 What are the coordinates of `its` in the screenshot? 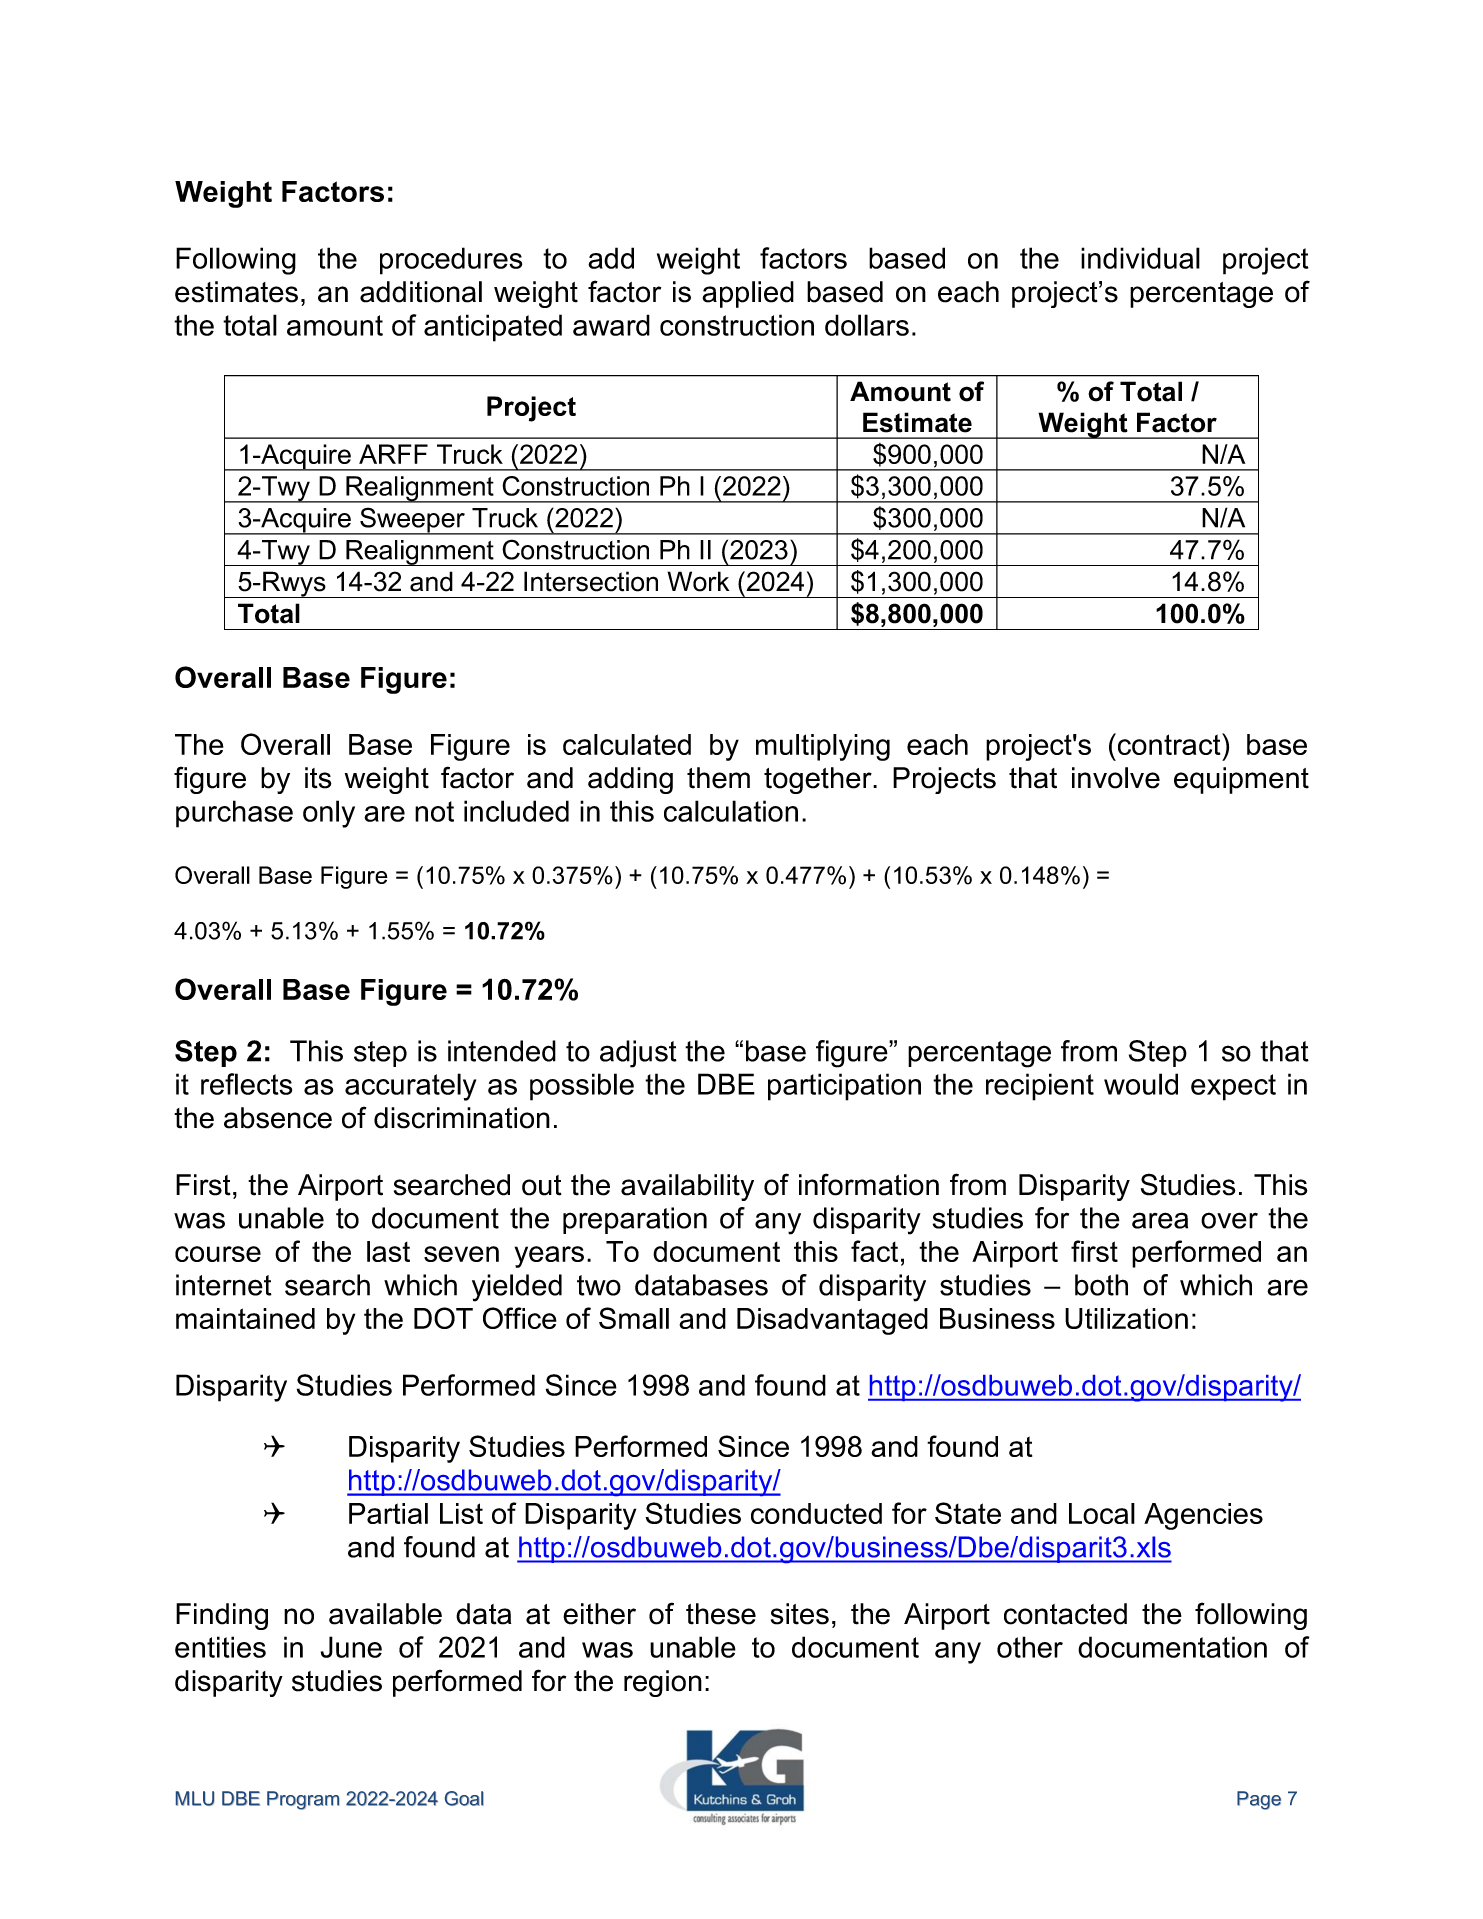 It's located at (318, 778).
